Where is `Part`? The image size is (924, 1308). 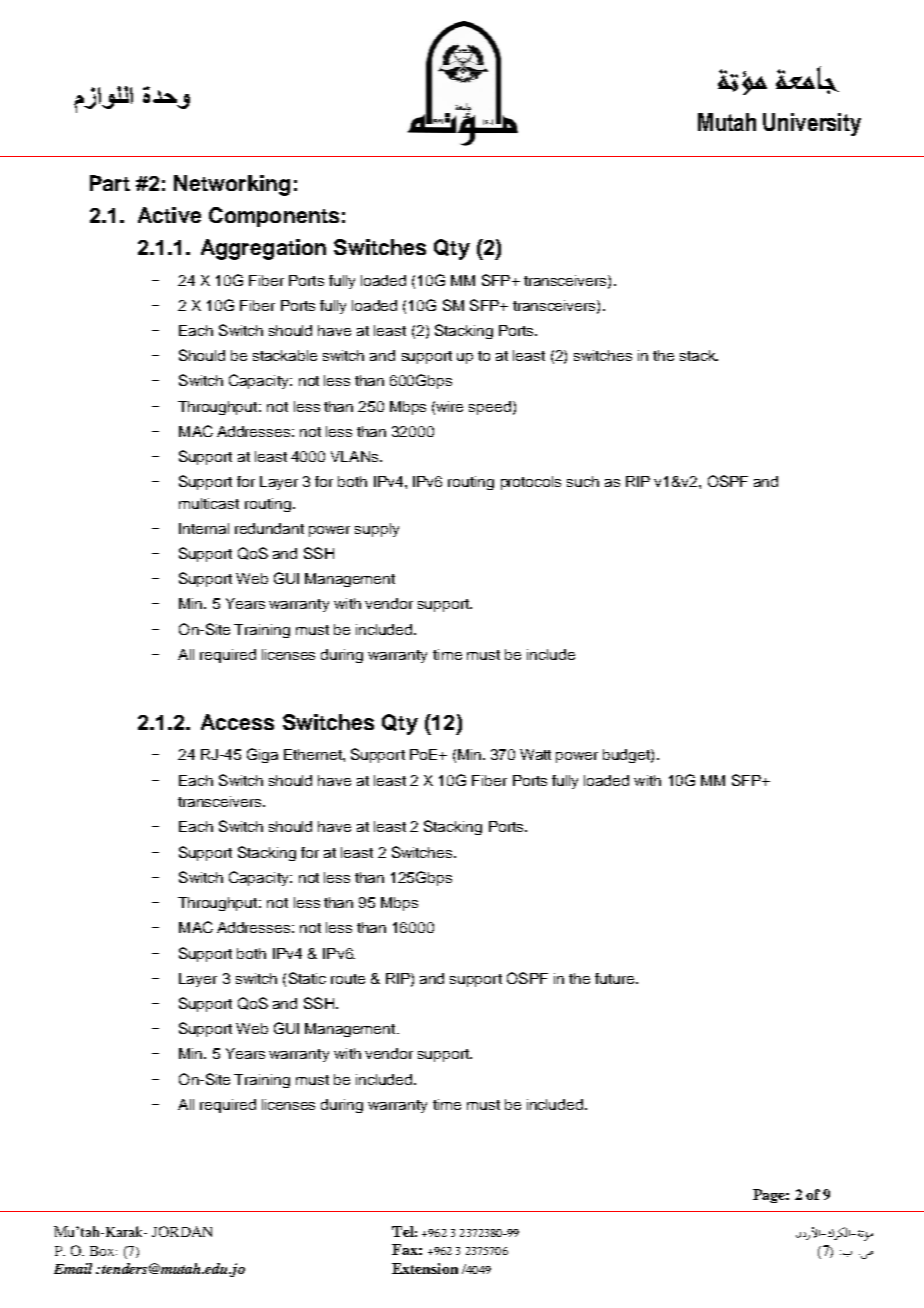 Part is located at coordinates (110, 183).
